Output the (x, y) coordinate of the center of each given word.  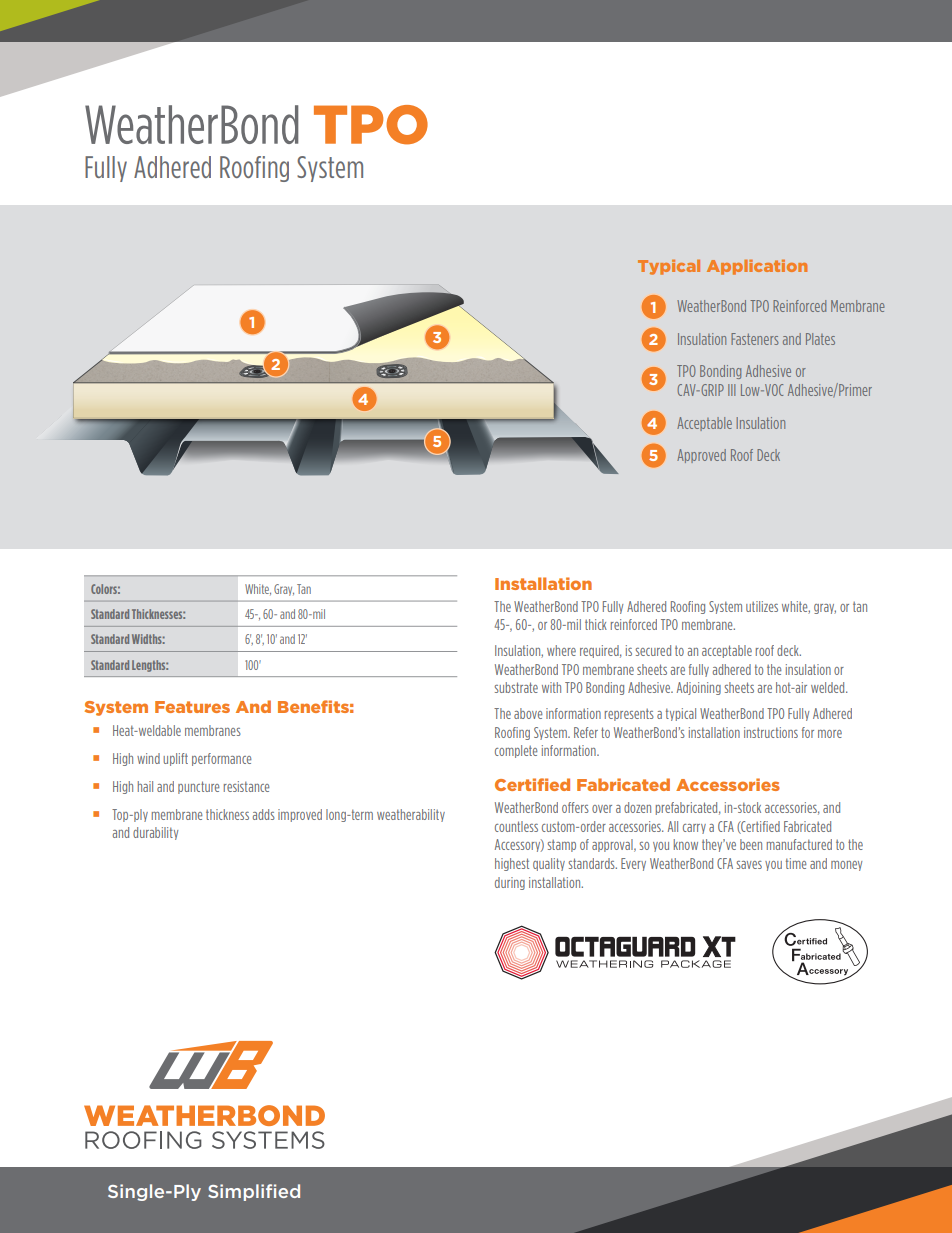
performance (222, 759)
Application (757, 267)
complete (516, 751)
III (731, 390)
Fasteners (754, 339)
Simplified (254, 1192)
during (510, 883)
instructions (771, 732)
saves (749, 865)
